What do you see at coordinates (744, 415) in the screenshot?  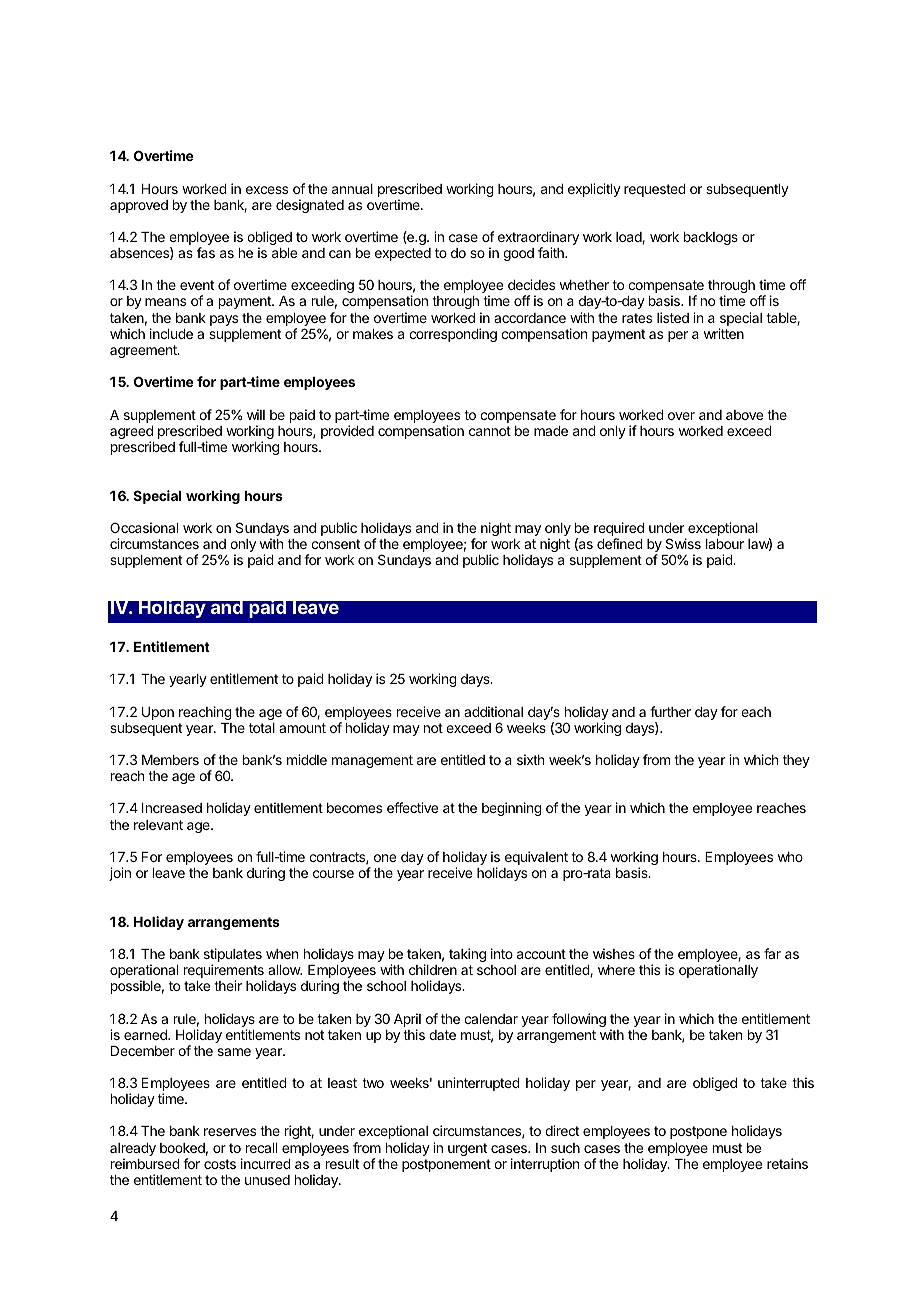 I see `above` at bounding box center [744, 415].
